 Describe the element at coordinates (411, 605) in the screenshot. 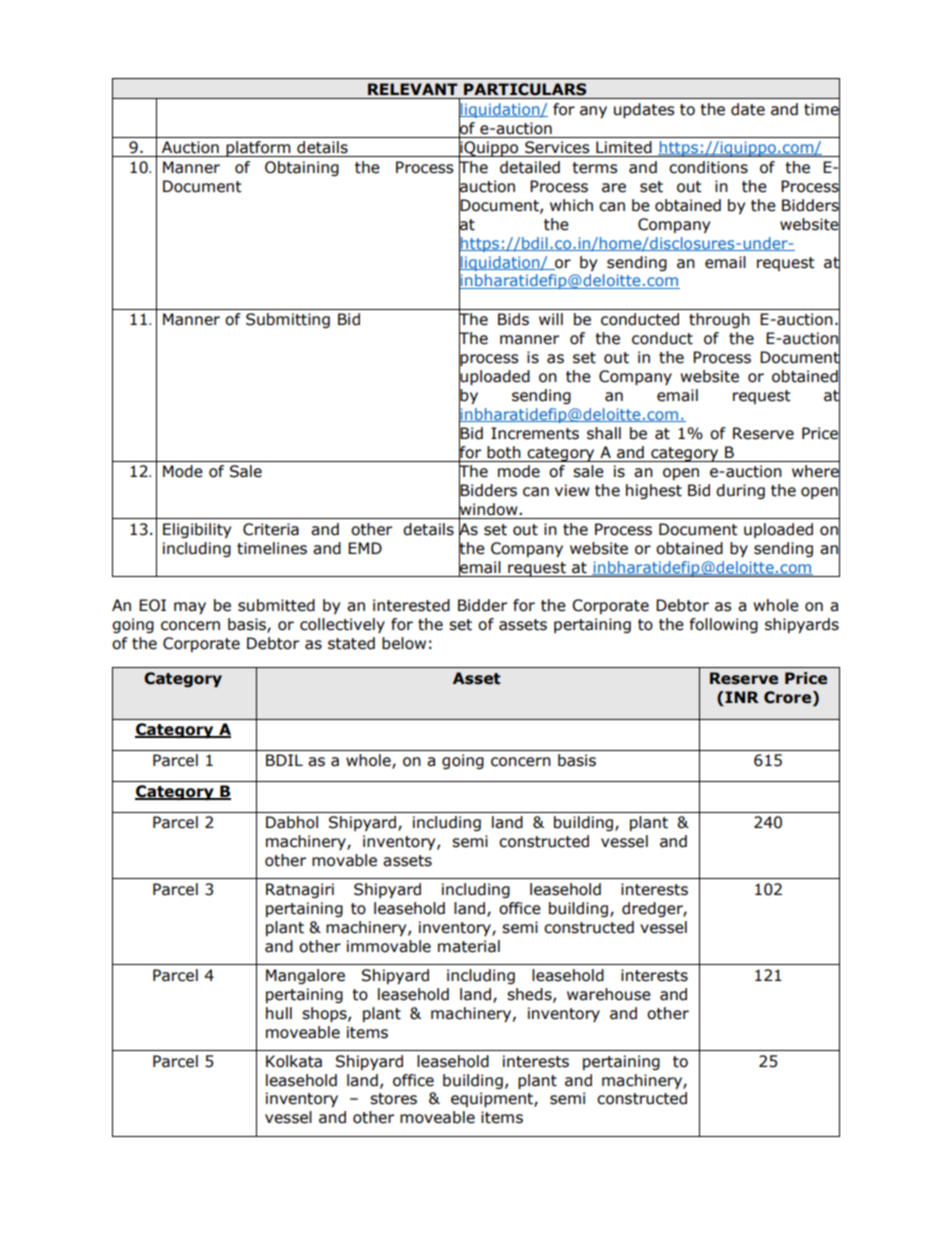

I see `interested` at that location.
